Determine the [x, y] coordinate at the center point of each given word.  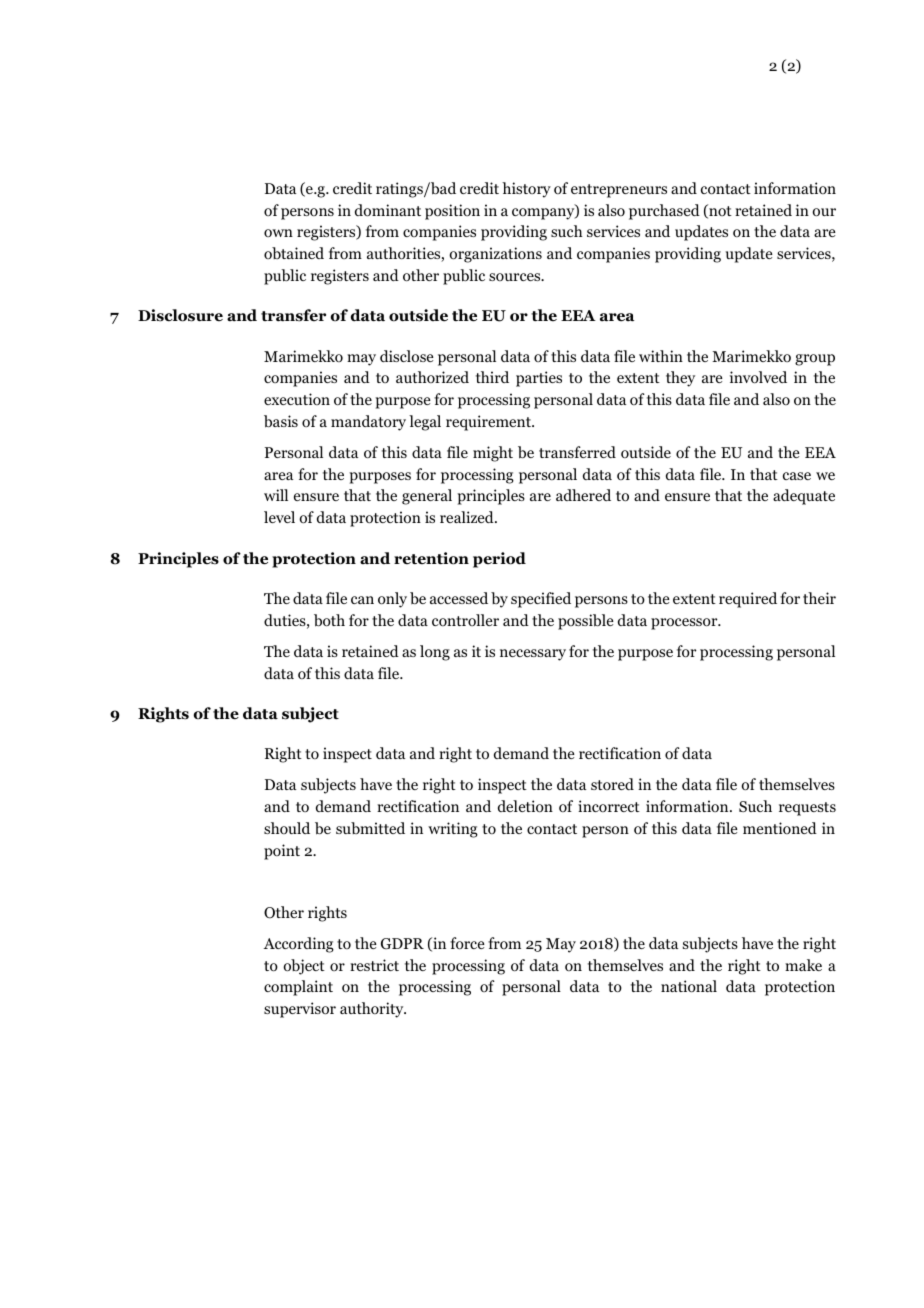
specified [541, 600]
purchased [664, 212]
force [467, 943]
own [278, 233]
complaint [298, 988]
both [329, 620]
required [748, 600]
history [526, 190]
